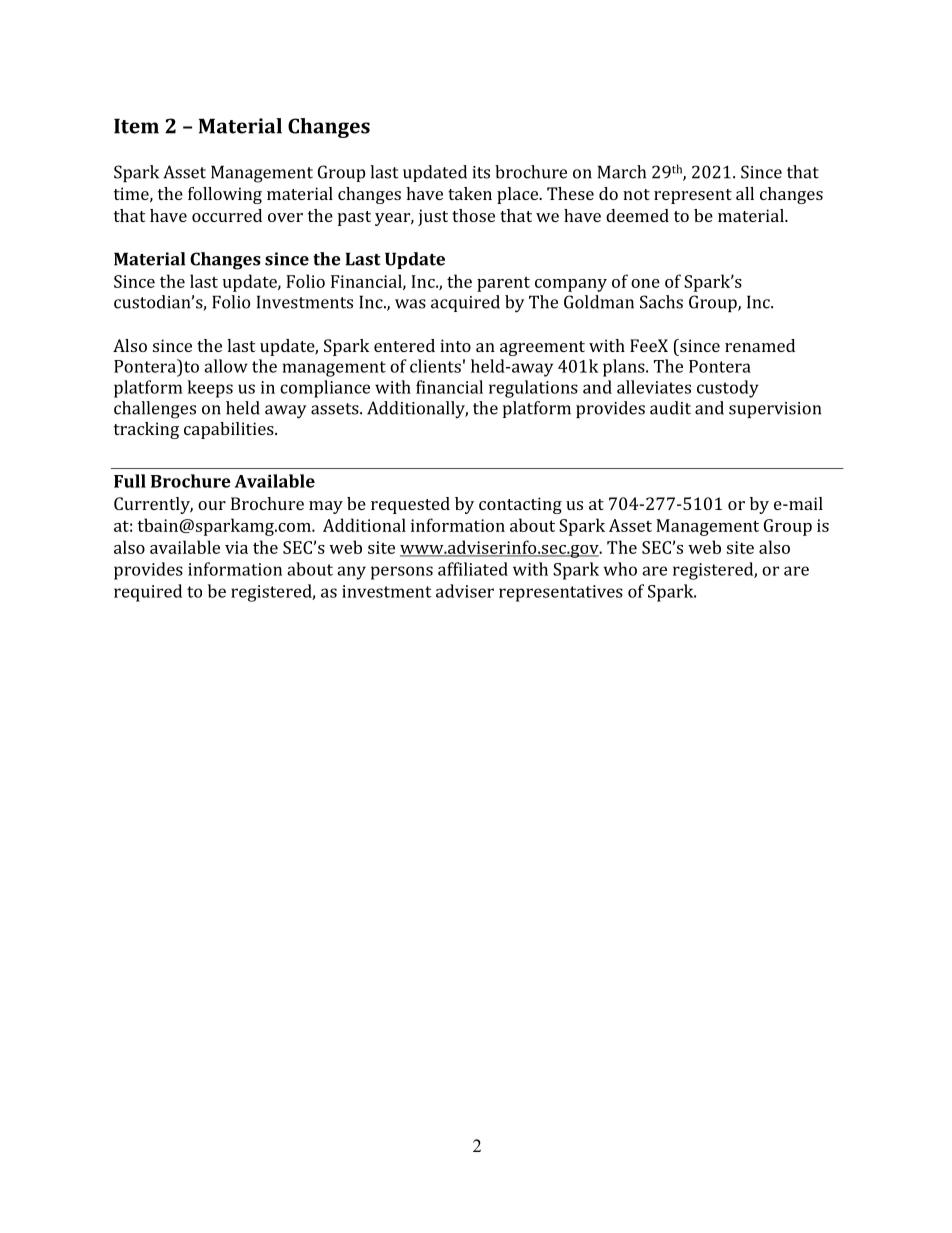  I want to click on March, so click(622, 172).
